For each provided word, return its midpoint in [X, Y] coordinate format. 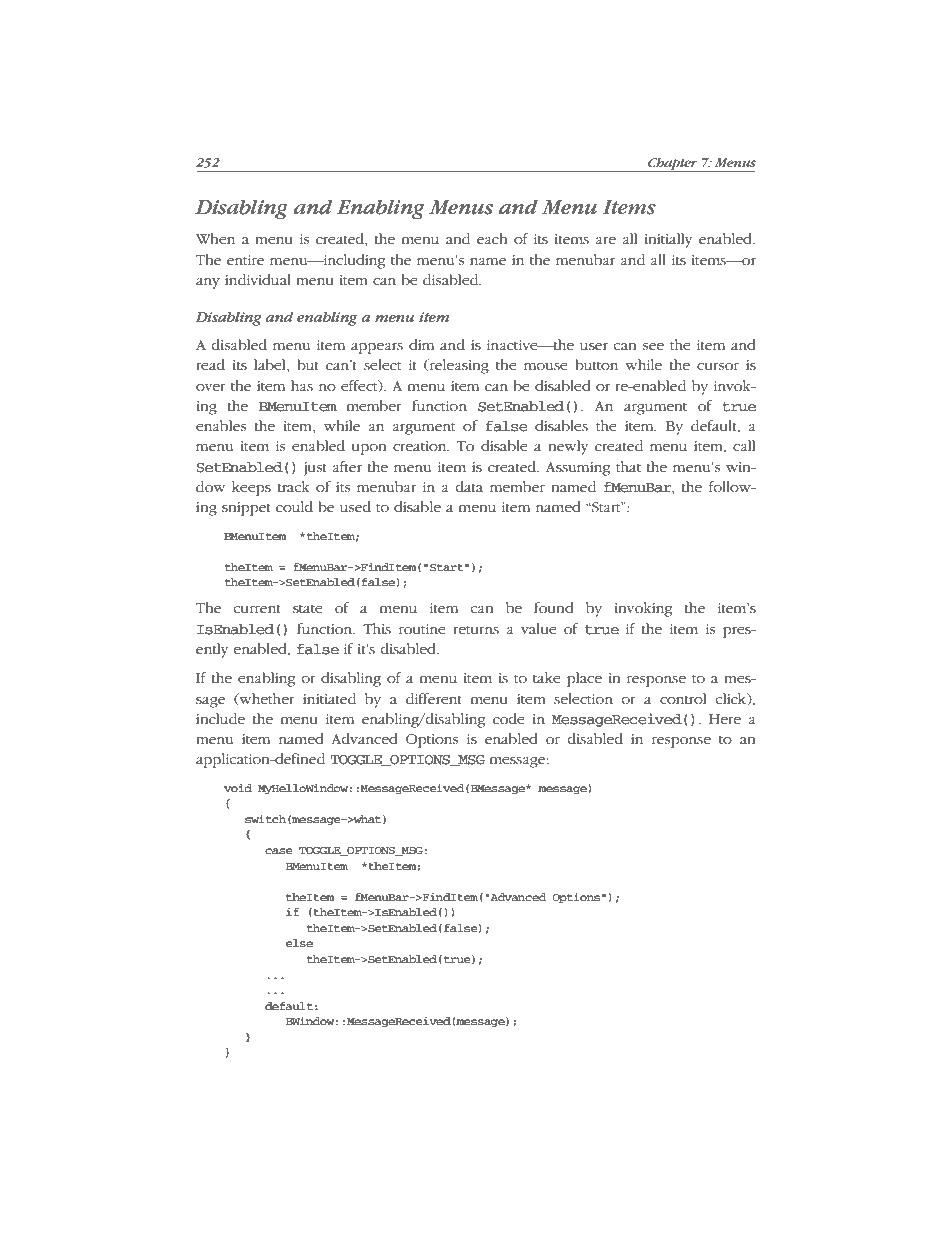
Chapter [673, 165]
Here [725, 719]
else [299, 943]
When [215, 238]
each [492, 238]
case [279, 851]
